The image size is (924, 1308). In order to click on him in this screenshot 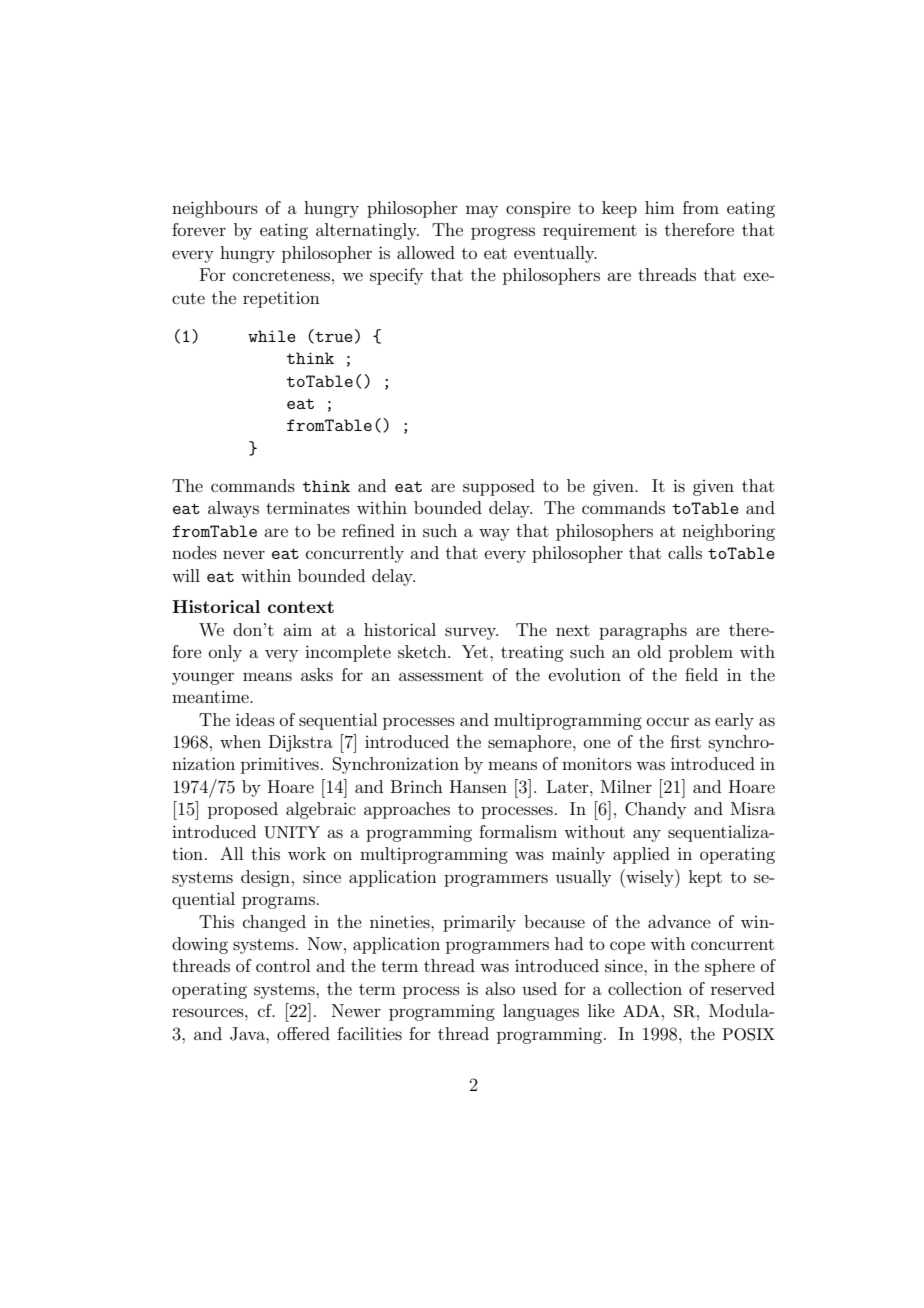, I will do `click(660, 207)`.
